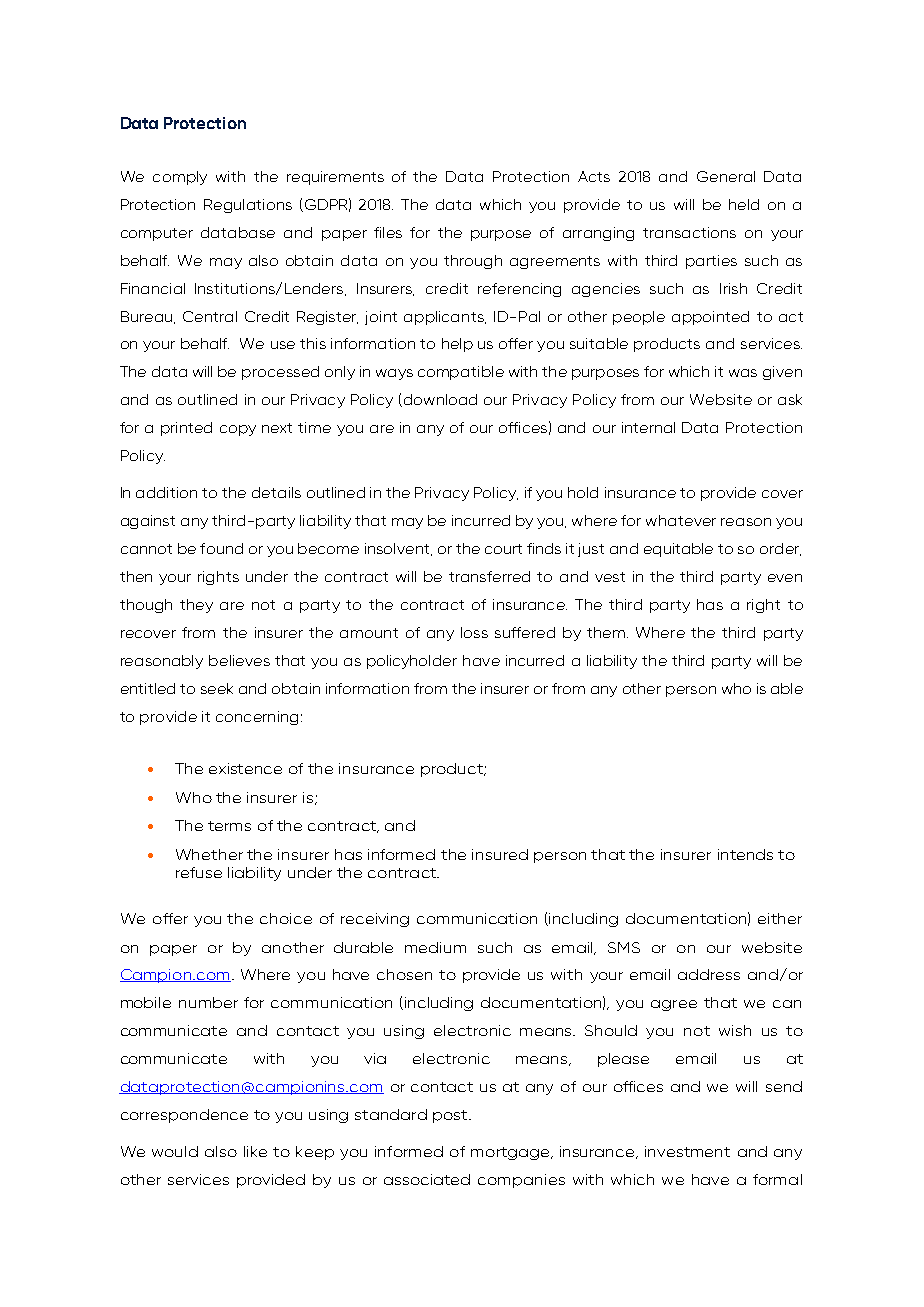 Image resolution: width=924 pixels, height=1307 pixels. What do you see at coordinates (217, 688) in the screenshot?
I see `seek` at bounding box center [217, 688].
